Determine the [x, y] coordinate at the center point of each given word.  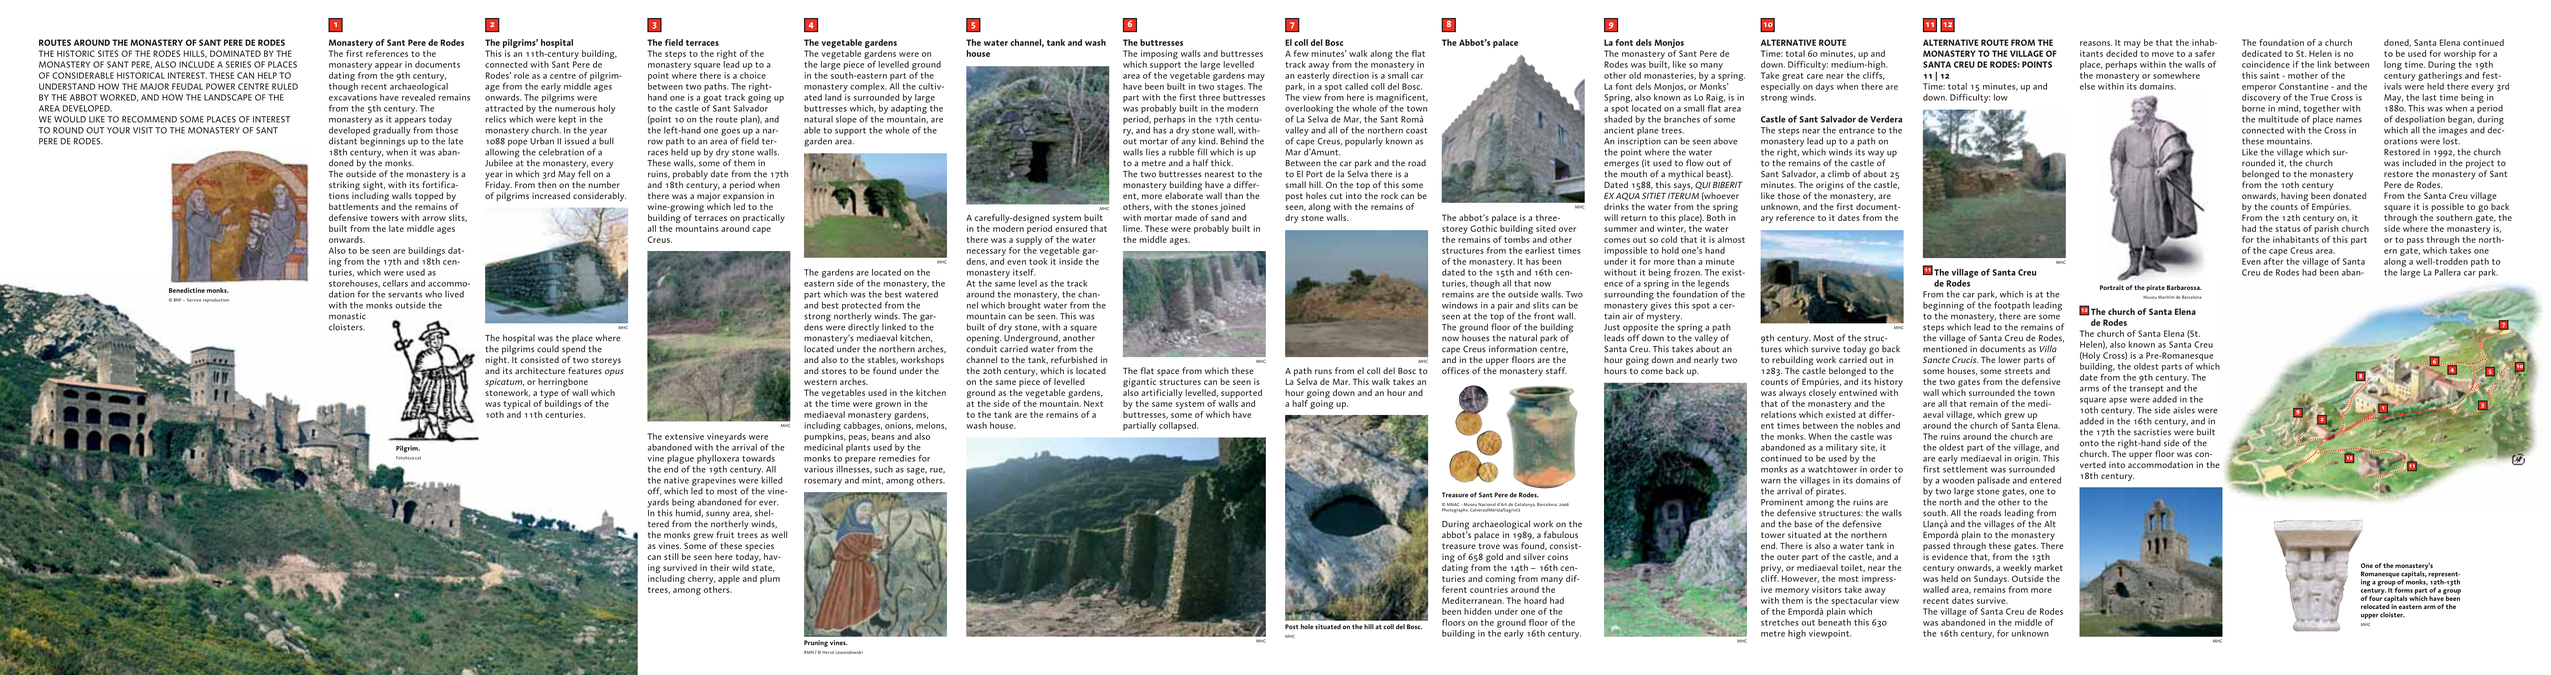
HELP [267, 75]
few [1301, 53]
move [2163, 54]
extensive [684, 436]
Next [1093, 403]
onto [2089, 443]
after [2273, 260]
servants [405, 295]
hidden [1478, 611]
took [1039, 260]
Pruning [816, 643]
